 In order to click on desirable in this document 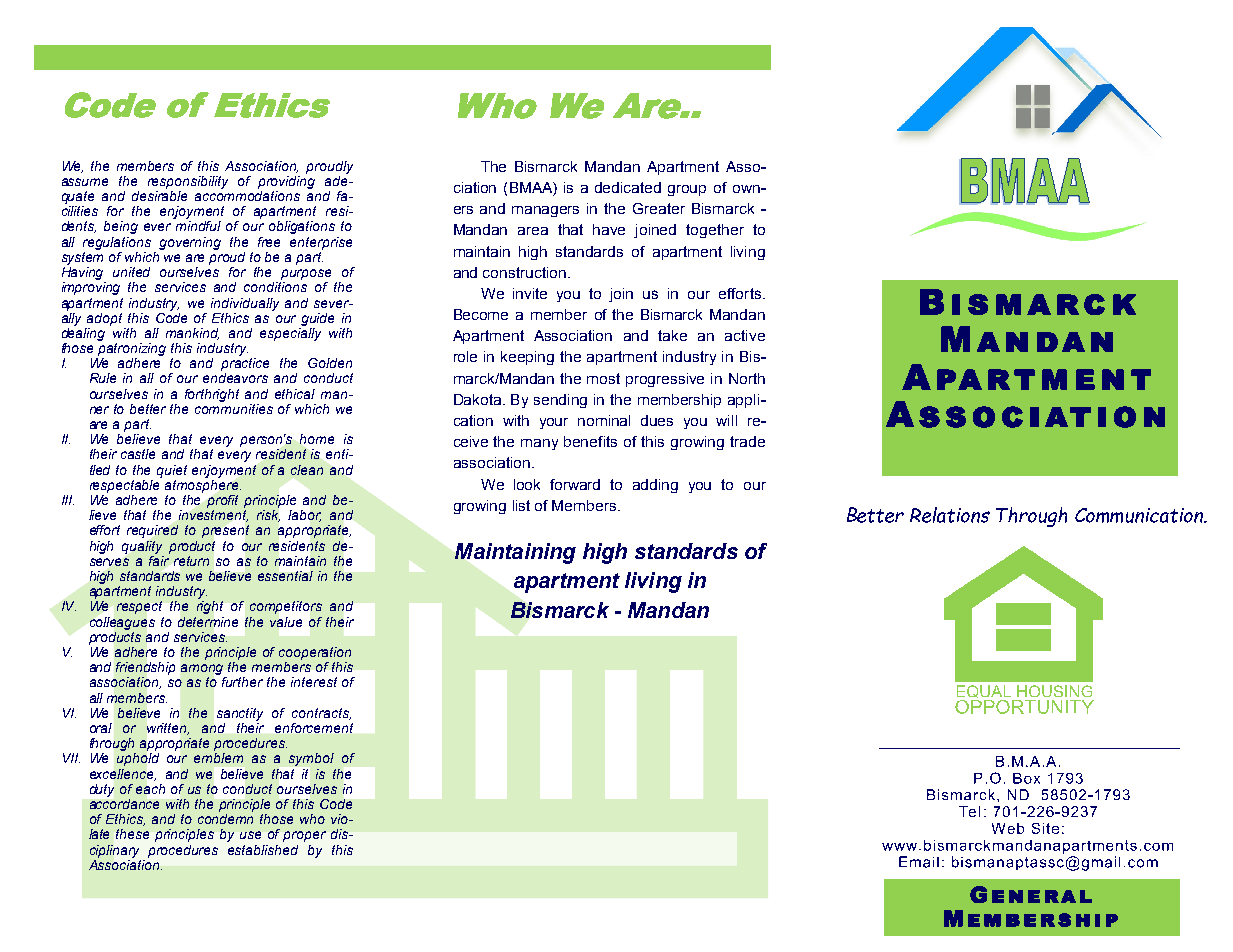, I will do `click(159, 194)`.
